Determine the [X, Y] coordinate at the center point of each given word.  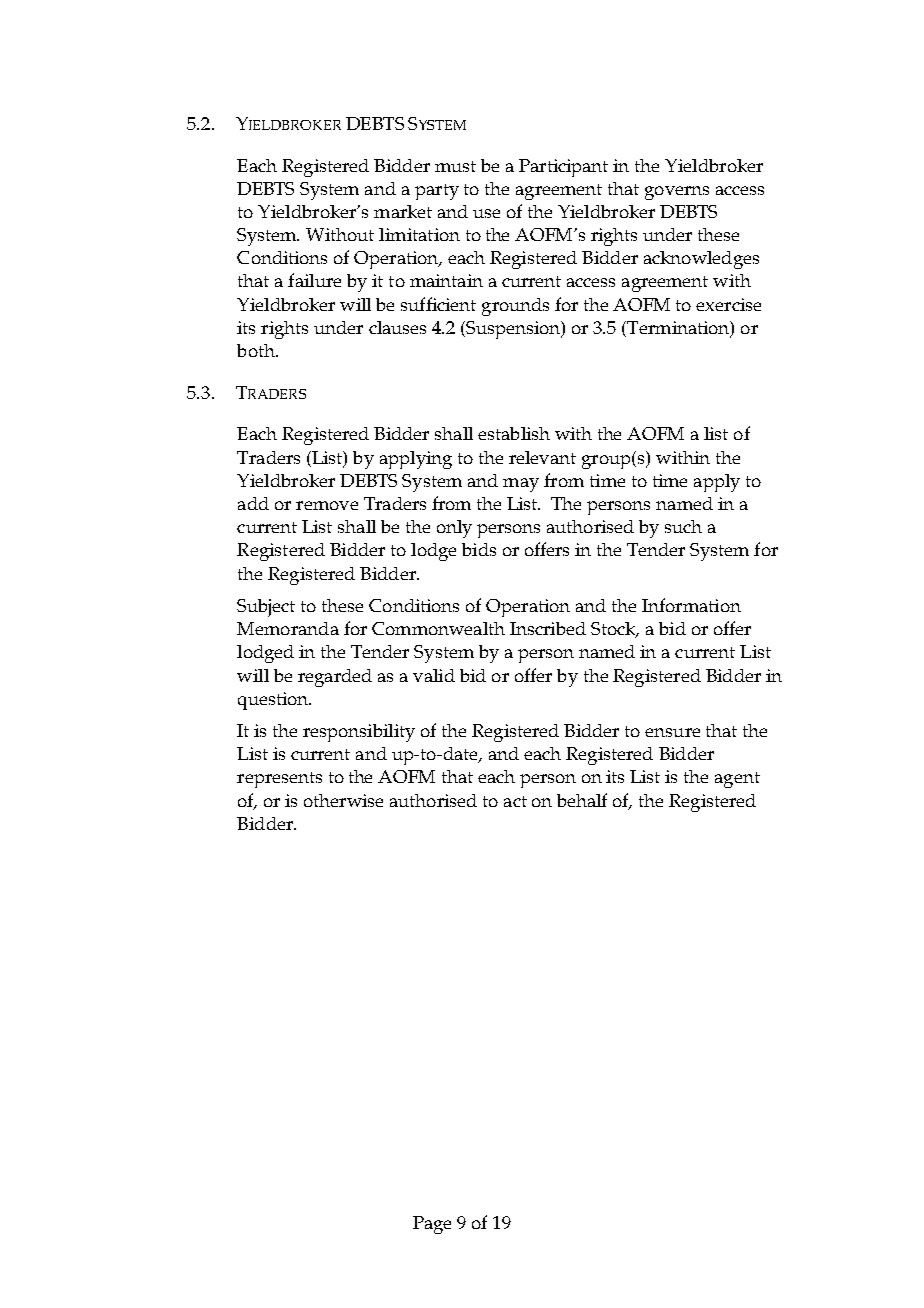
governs [677, 193]
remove [327, 505]
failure [314, 280]
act [515, 801]
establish [514, 433]
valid [434, 675]
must [455, 166]
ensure [672, 732]
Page [432, 1225]
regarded [335, 678]
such [683, 526]
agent [737, 780]
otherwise [343, 800]
